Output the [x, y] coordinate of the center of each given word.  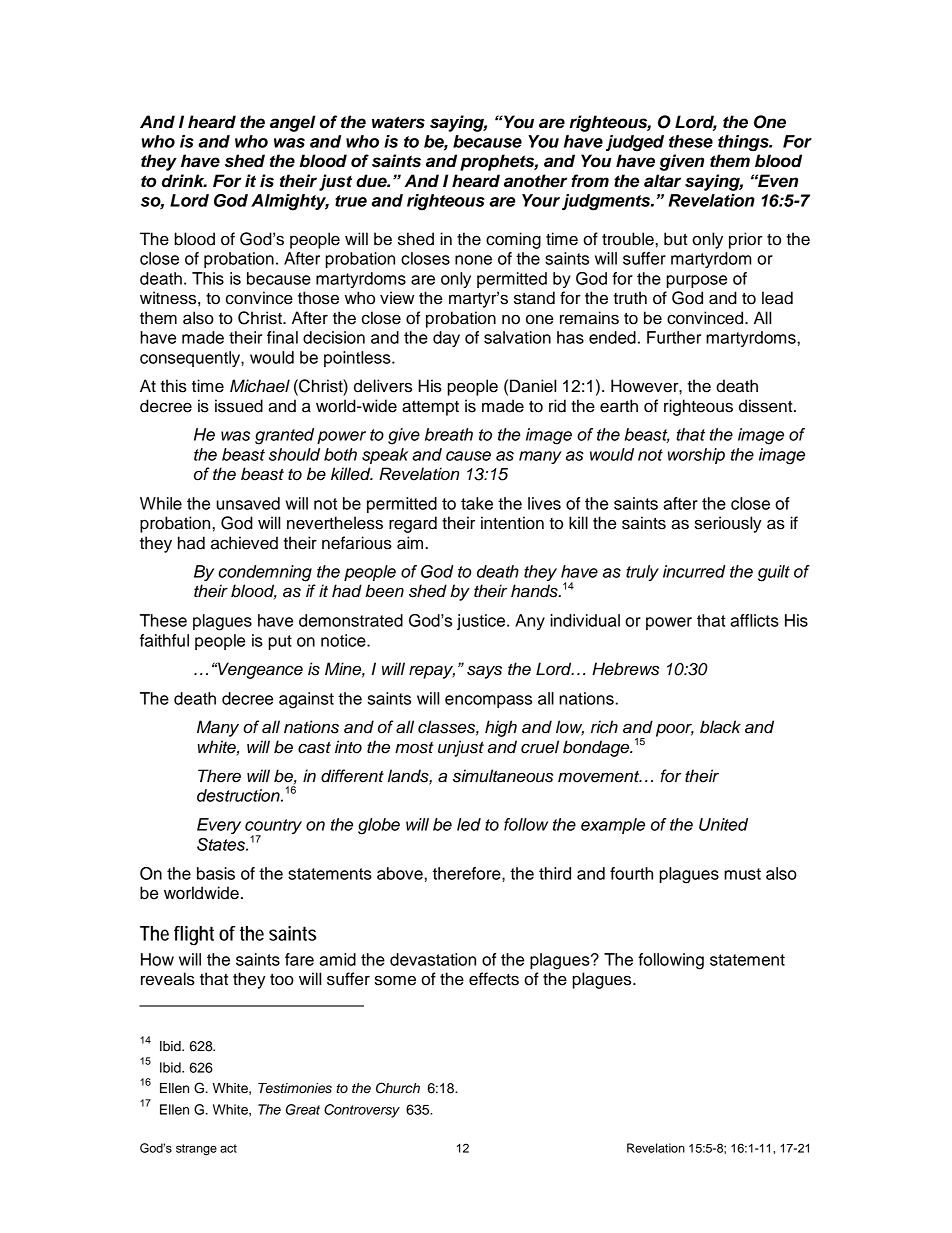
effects [494, 979]
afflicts [754, 620]
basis [216, 873]
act [228, 1148]
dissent [767, 406]
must [742, 874]
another [535, 181]
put [280, 642]
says [484, 672]
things [744, 143]
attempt [430, 408]
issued [239, 406]
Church [398, 1088]
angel [293, 123]
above [400, 873]
